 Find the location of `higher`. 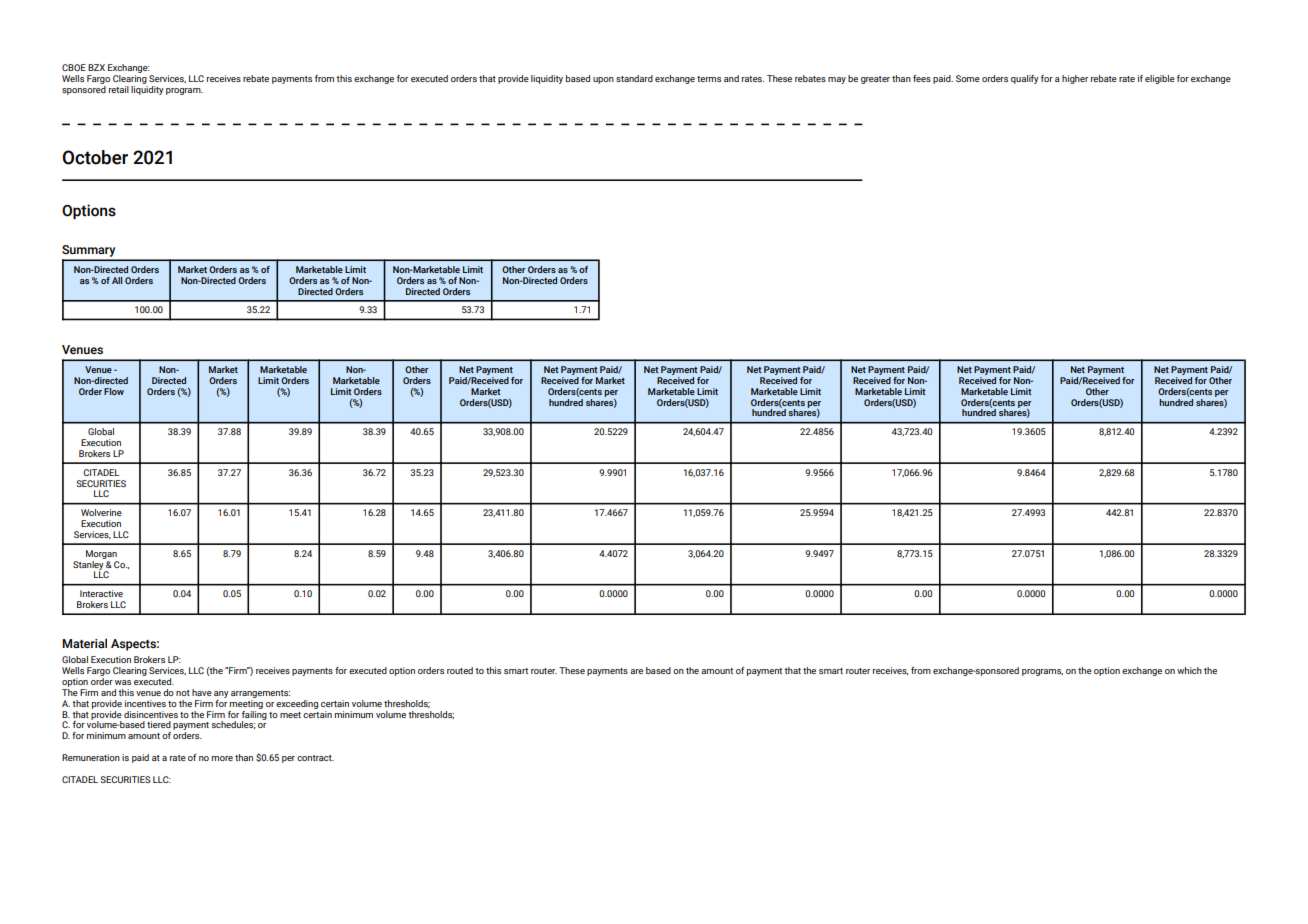

higher is located at coordinates (1075, 79).
